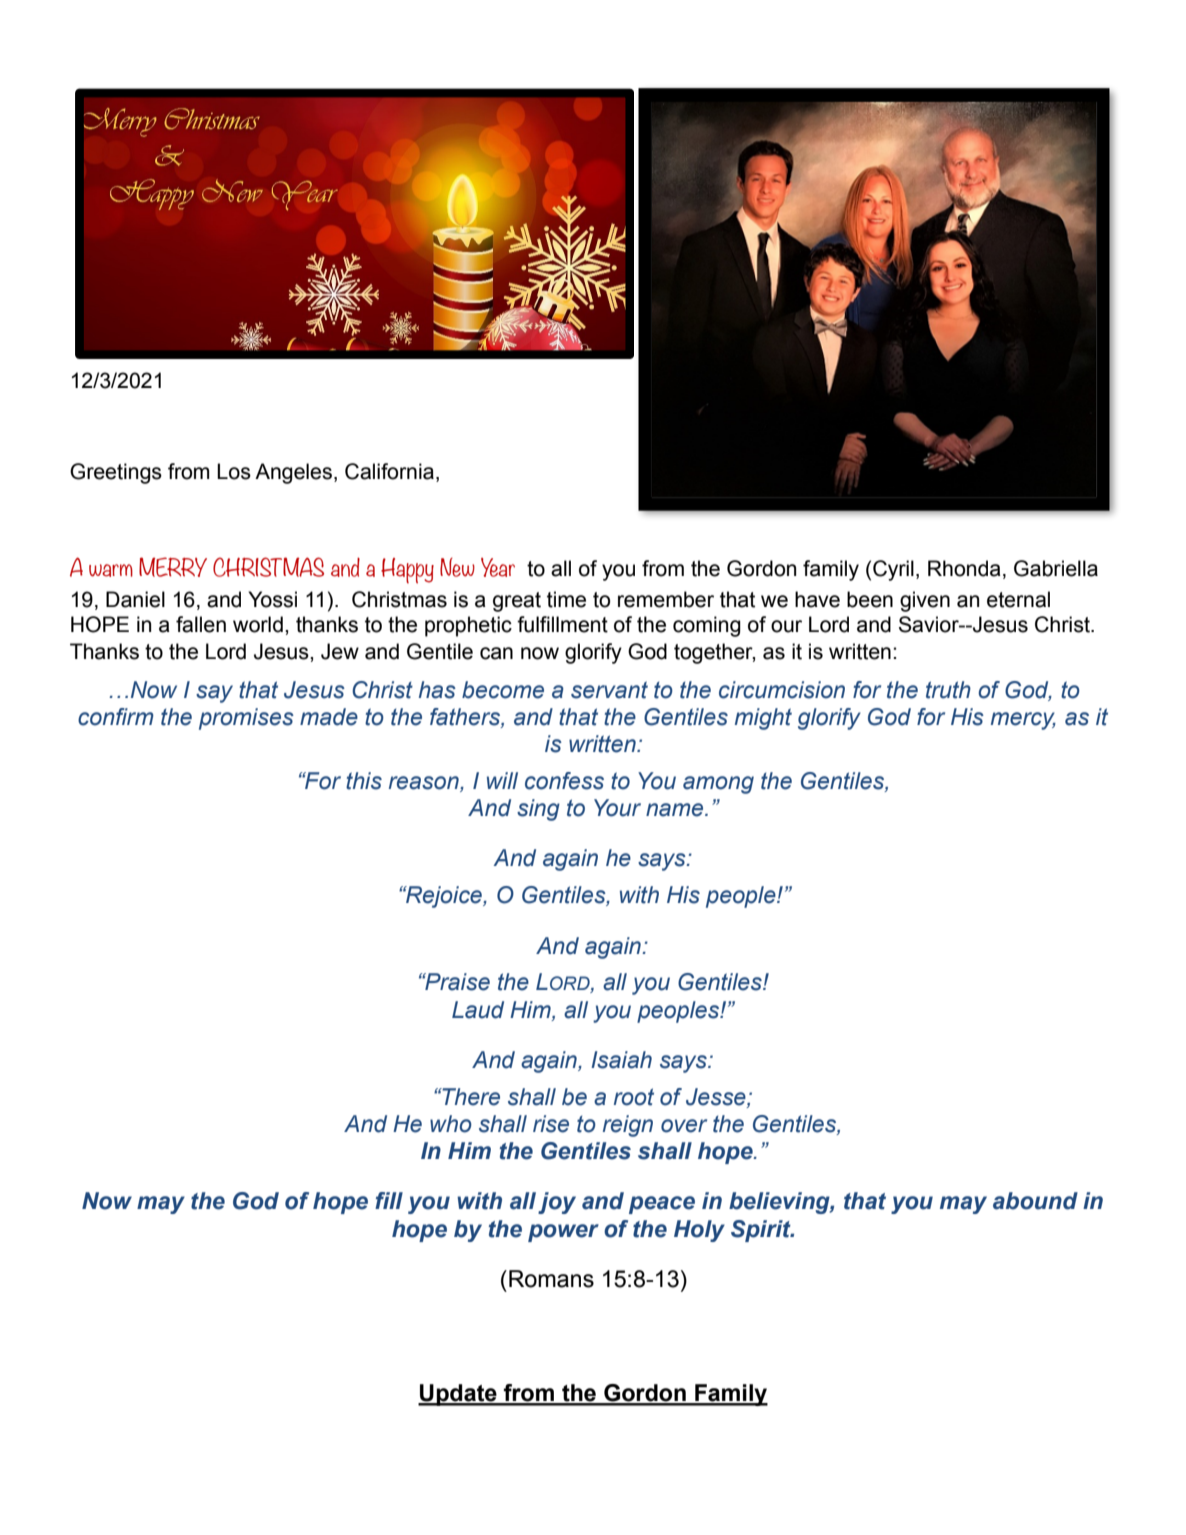 The width and height of the page is (1186, 1535). Describe the element at coordinates (609, 690) in the page. I see `servant` at that location.
